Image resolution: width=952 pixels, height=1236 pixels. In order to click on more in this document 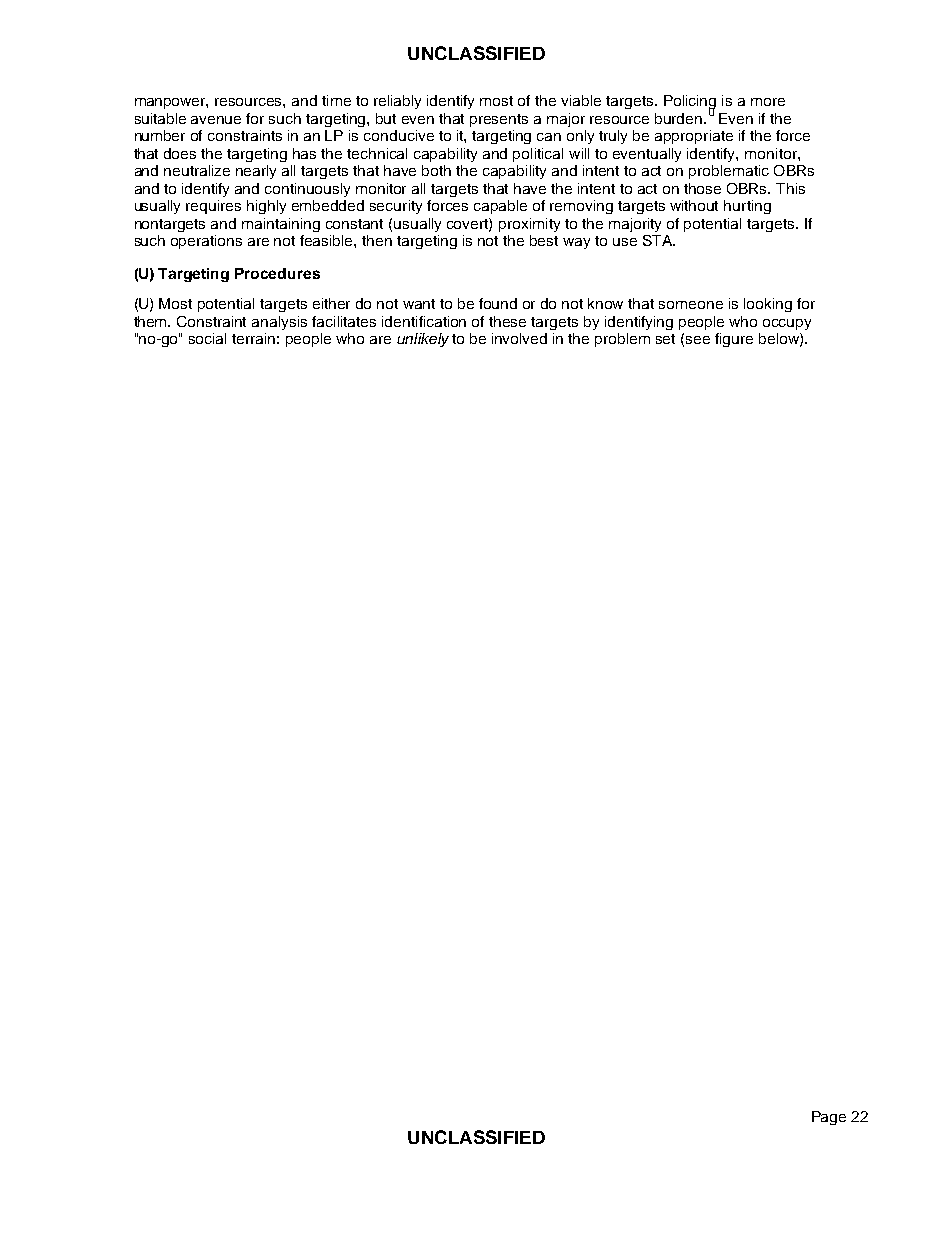, I will do `click(768, 102)`.
